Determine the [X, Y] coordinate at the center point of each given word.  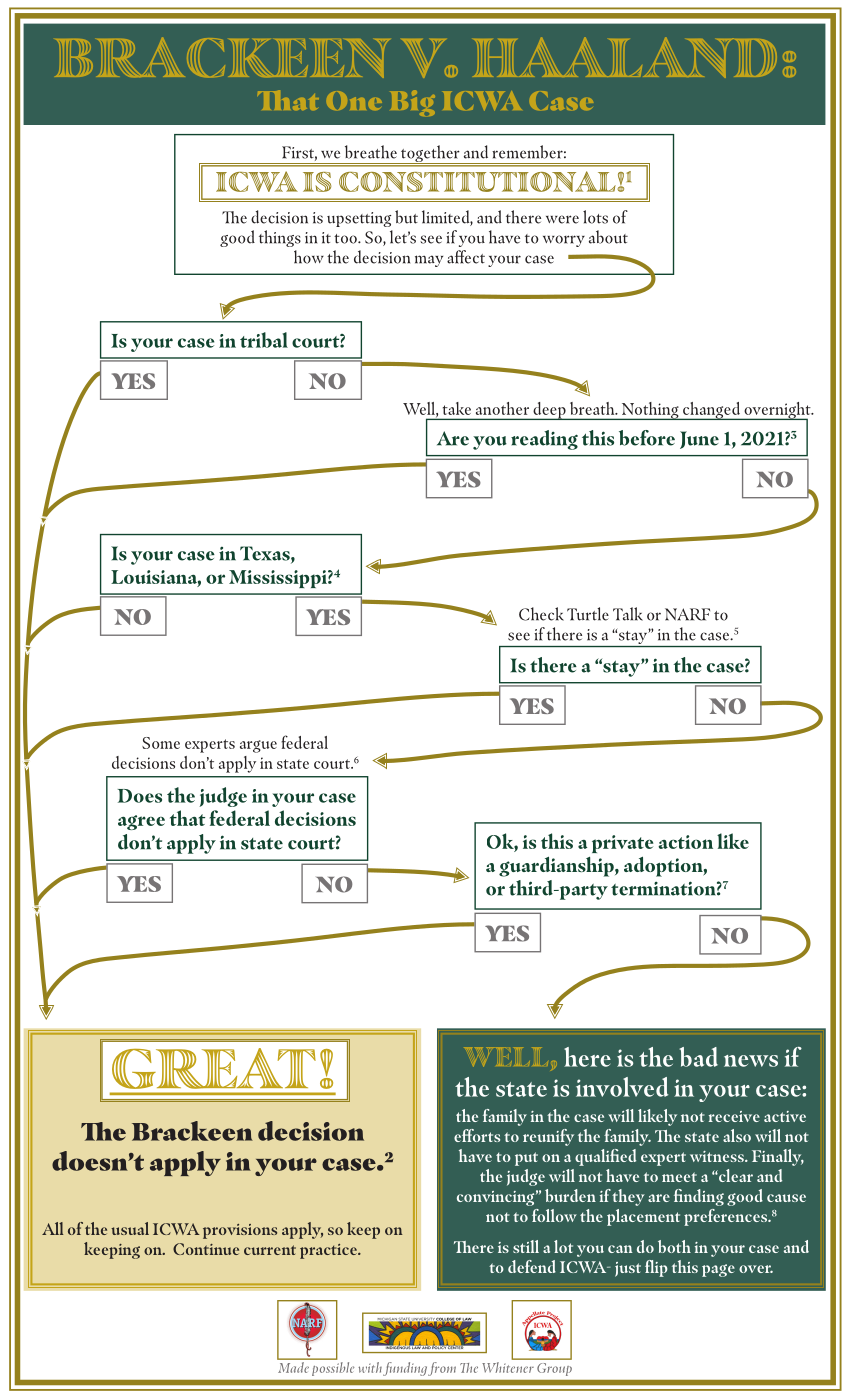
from [442, 1369]
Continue [206, 1249]
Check [541, 614]
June [699, 440]
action [685, 842]
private [623, 844]
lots [595, 217]
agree [141, 822]
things [280, 238]
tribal [264, 340]
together [430, 154]
